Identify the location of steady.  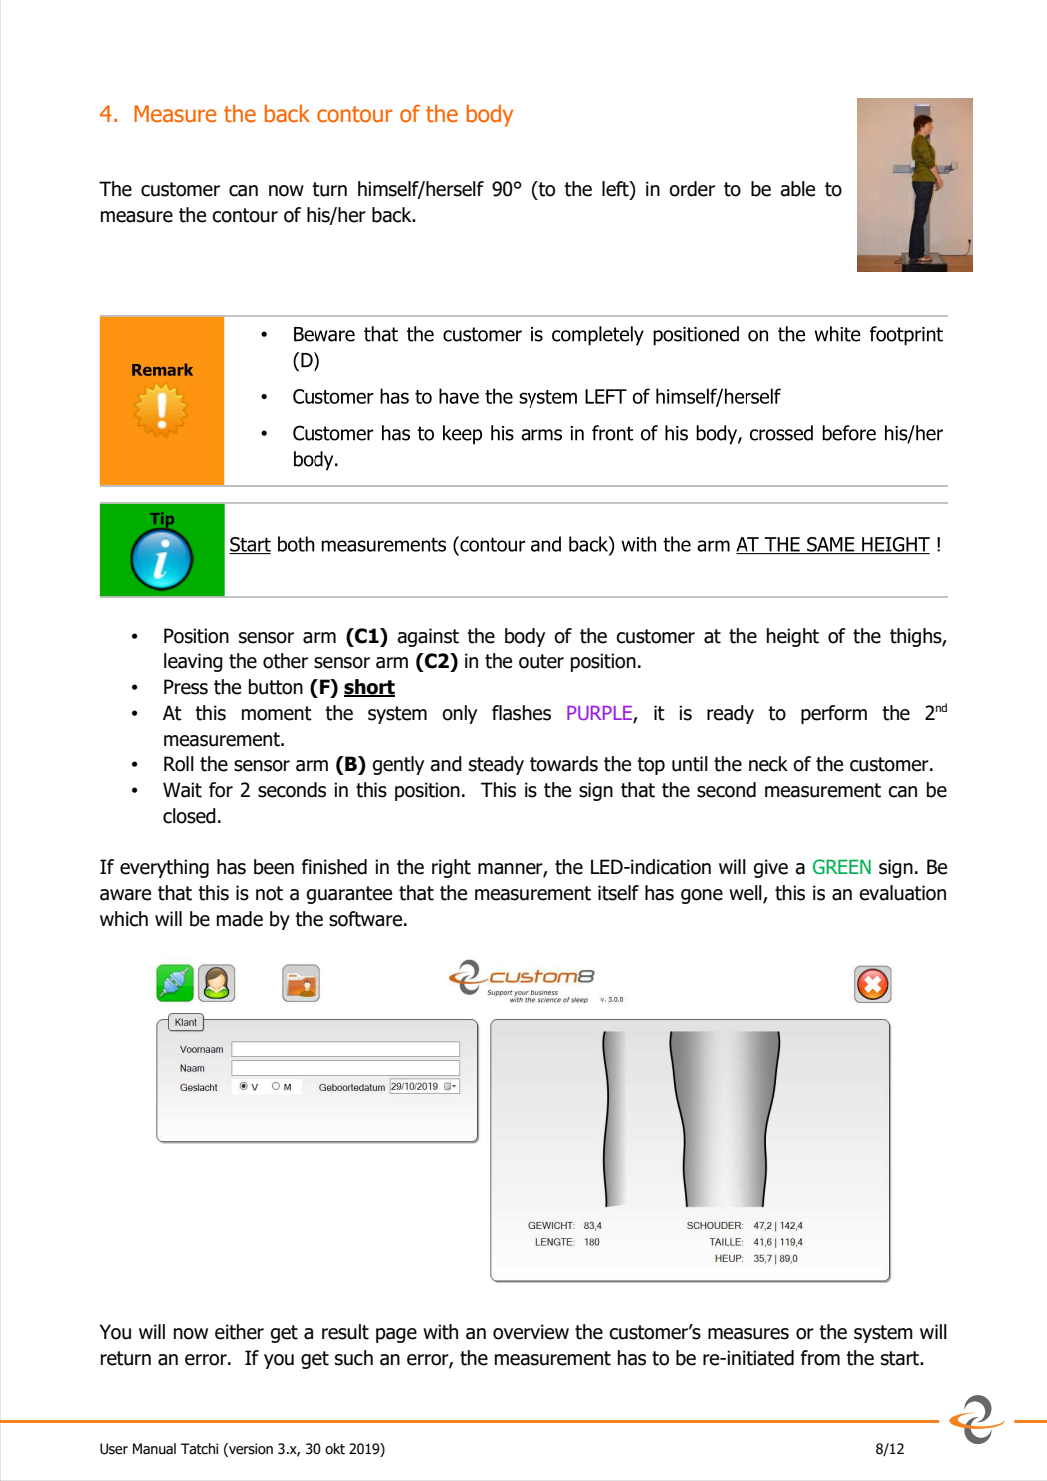
(496, 765).
